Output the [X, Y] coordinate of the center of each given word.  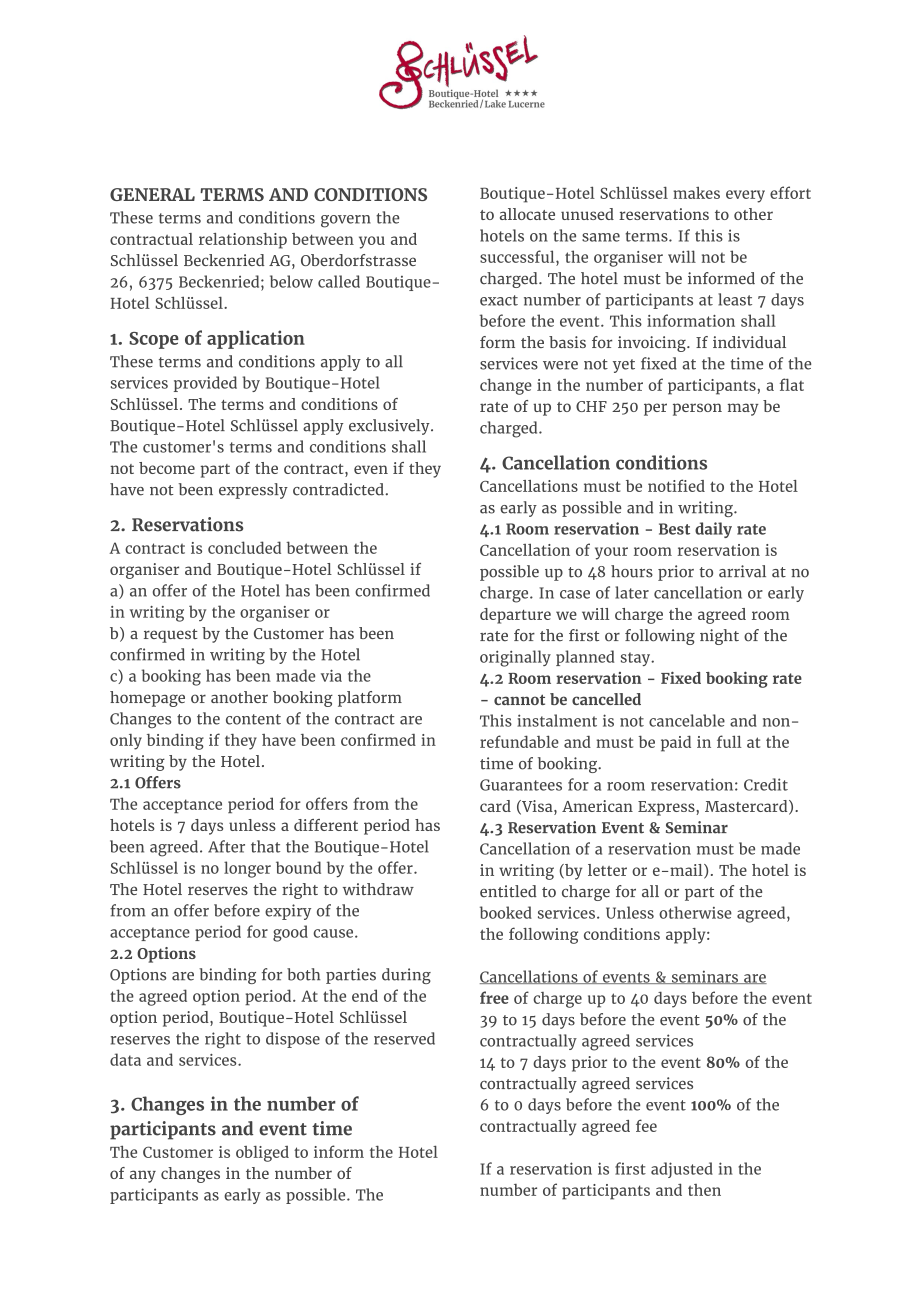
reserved [404, 1038]
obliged [262, 1154]
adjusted [682, 1170]
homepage [147, 699]
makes [696, 193]
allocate [527, 214]
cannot [519, 699]
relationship [243, 241]
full [729, 741]
